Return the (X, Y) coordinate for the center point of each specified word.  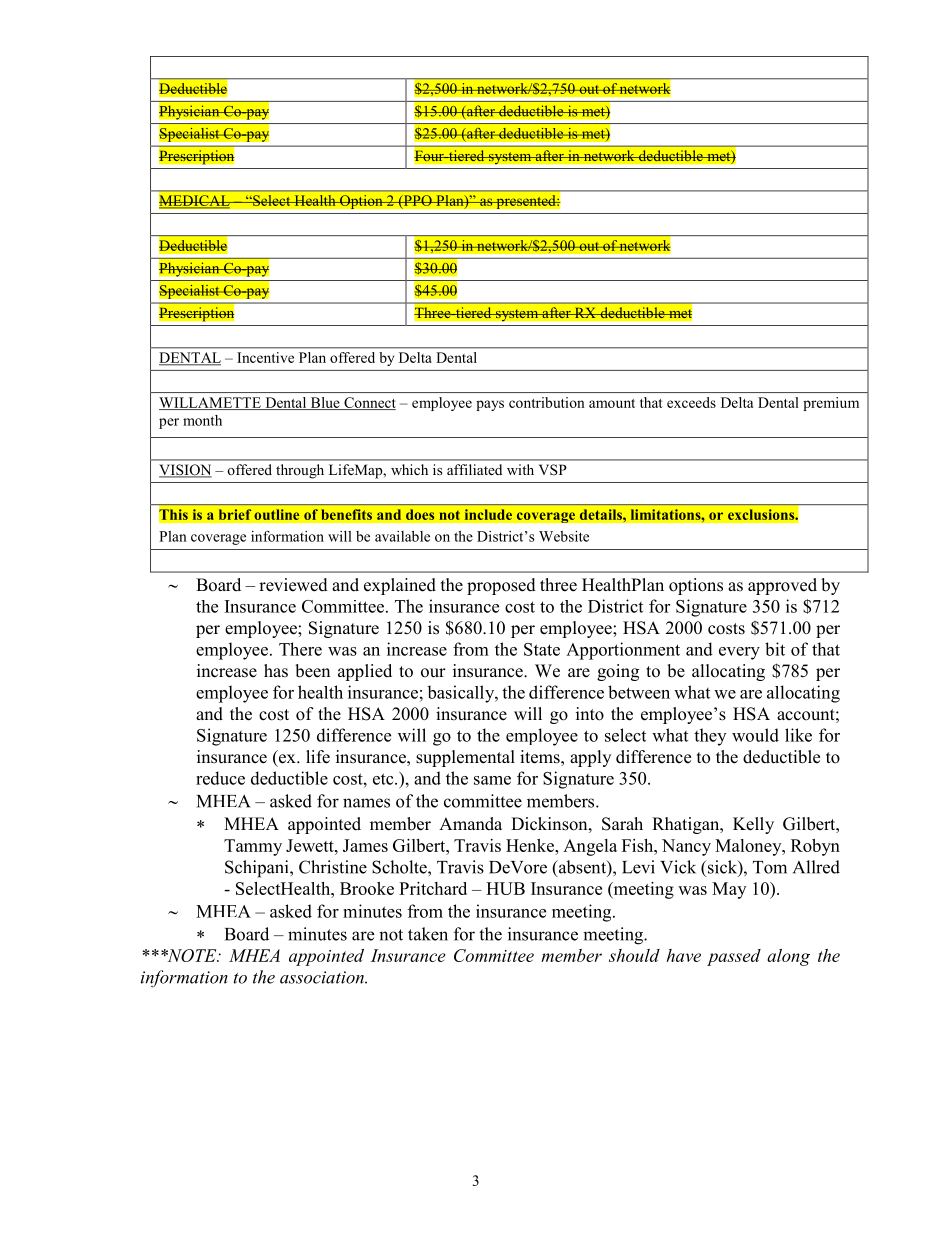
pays (490, 405)
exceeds (691, 402)
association (323, 977)
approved (782, 586)
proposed (501, 586)
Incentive (265, 357)
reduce (220, 778)
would (755, 735)
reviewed (293, 585)
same (492, 780)
